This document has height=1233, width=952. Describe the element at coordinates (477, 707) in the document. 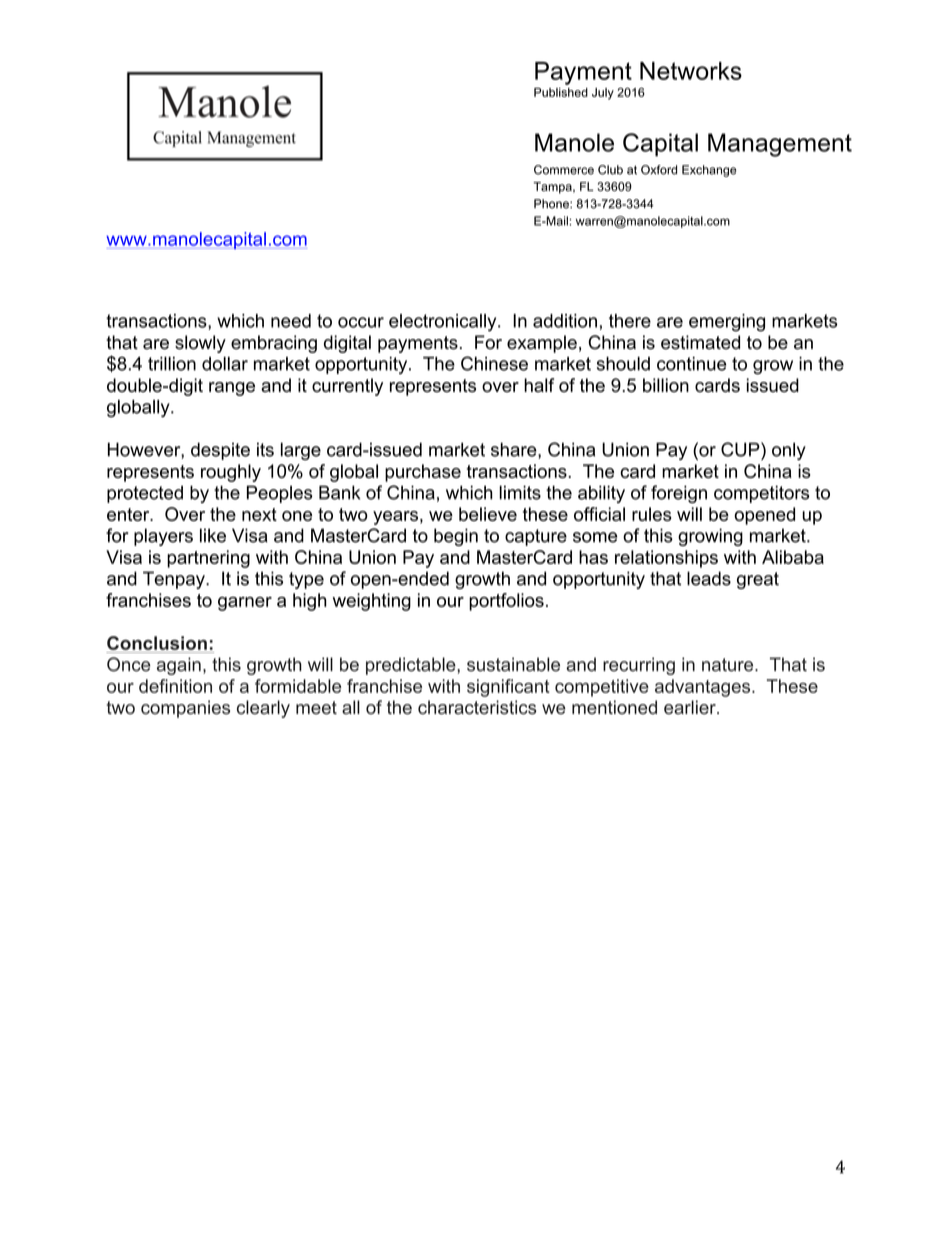

I see `characteristics` at that location.
